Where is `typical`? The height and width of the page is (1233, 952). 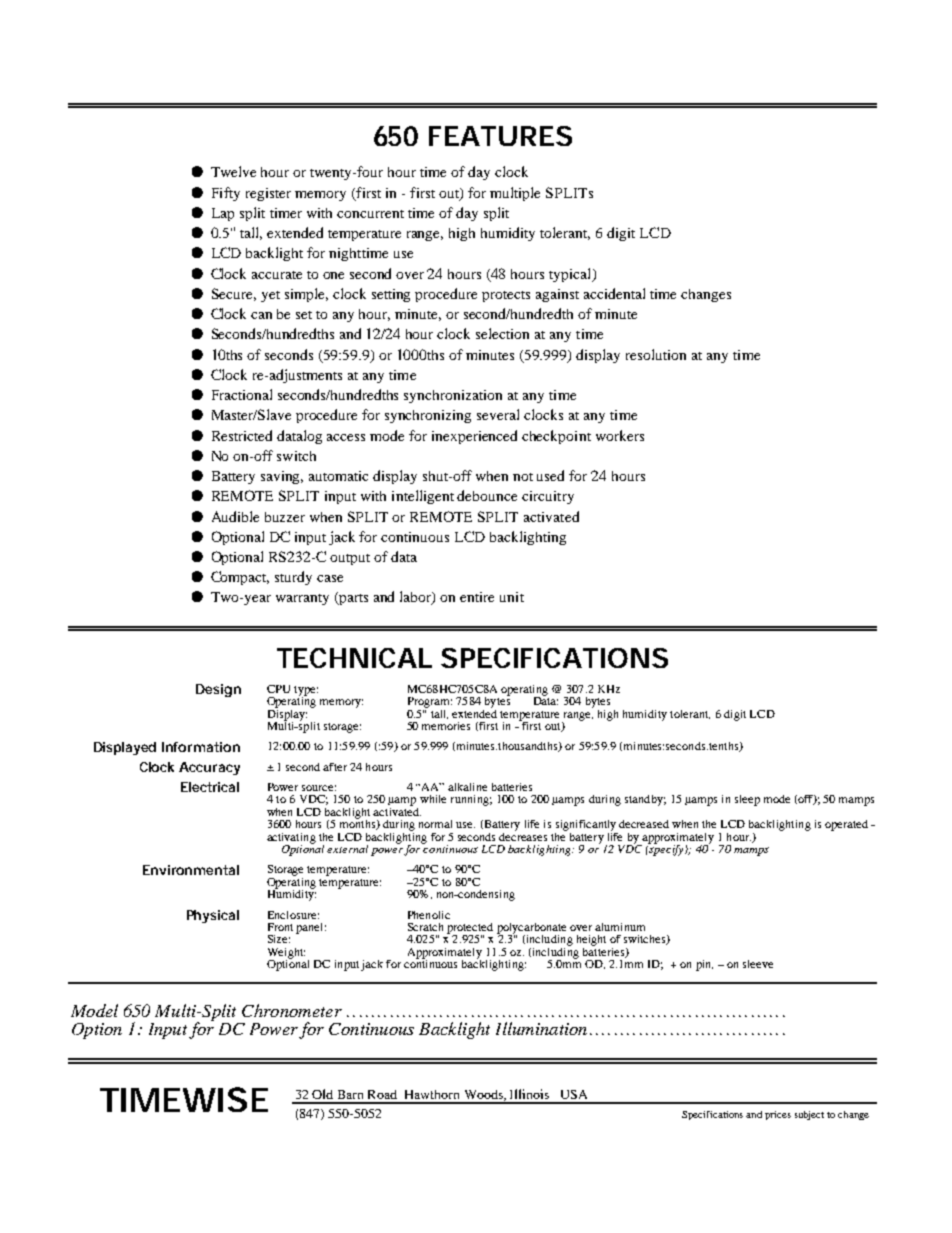
typical is located at coordinates (571, 275).
